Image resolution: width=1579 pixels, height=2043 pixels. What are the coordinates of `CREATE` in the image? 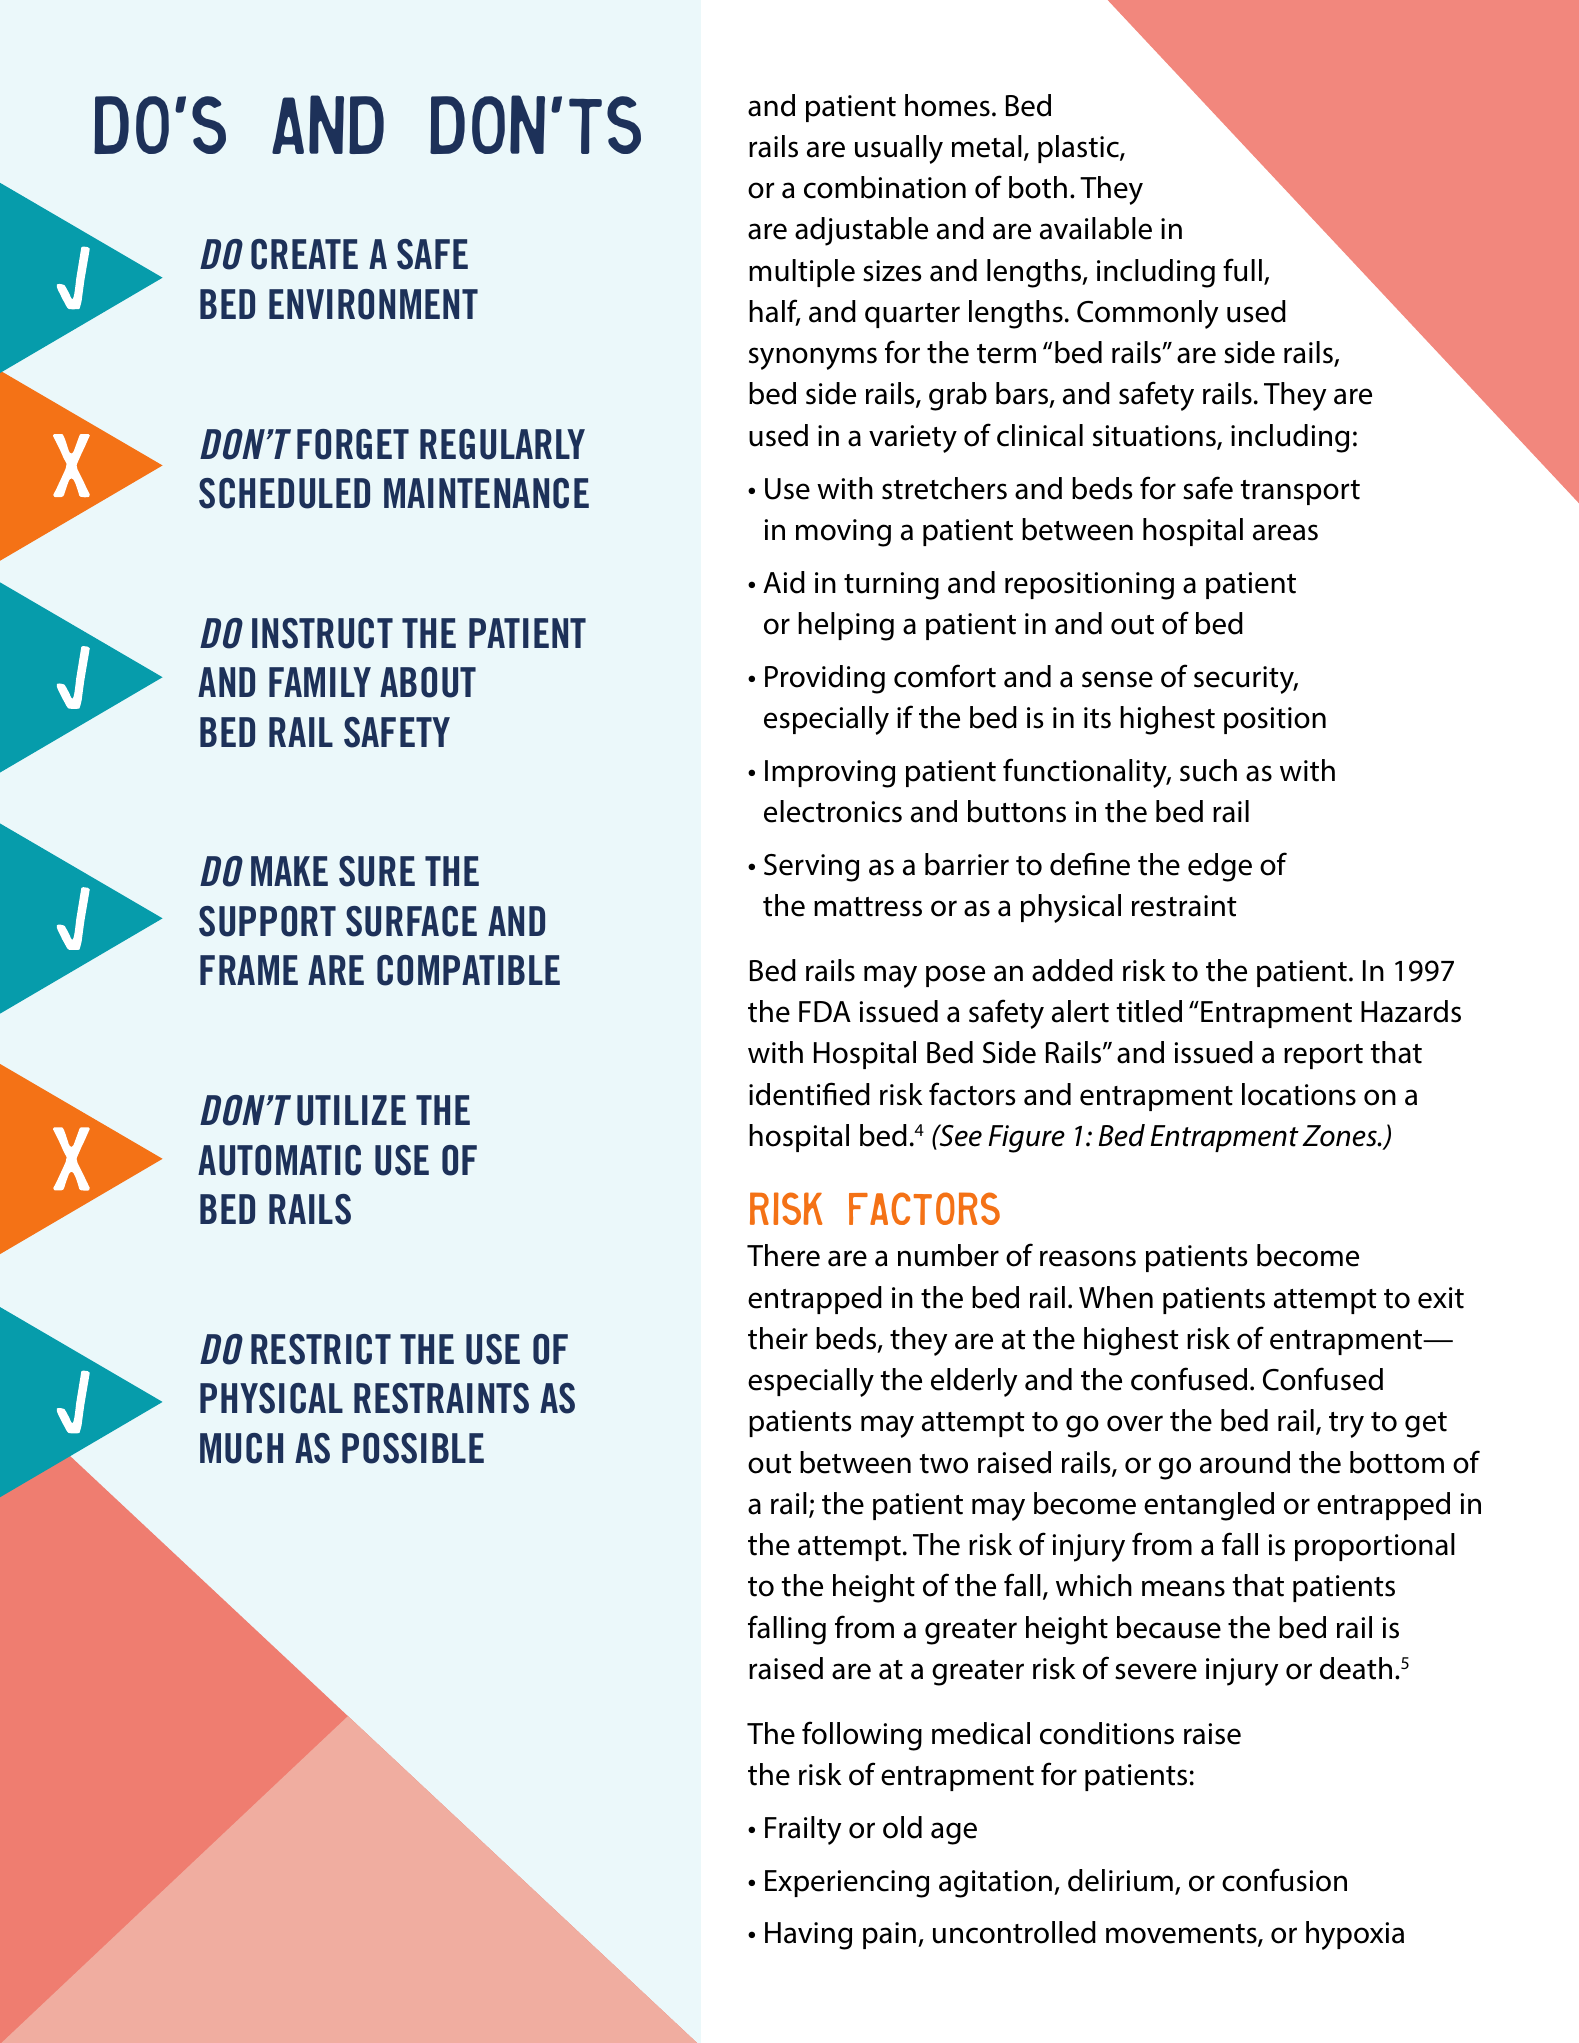 It's located at (304, 254).
